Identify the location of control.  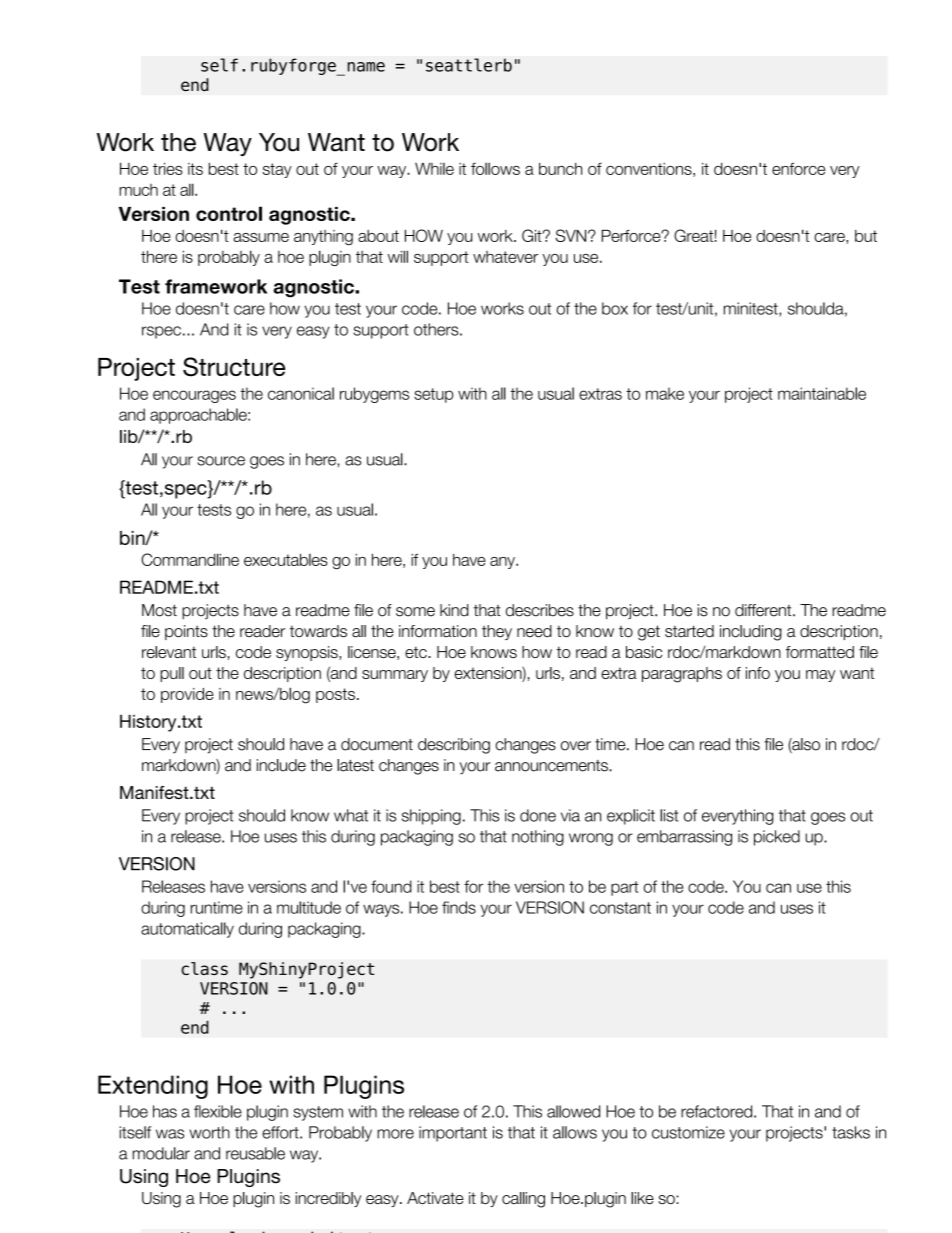
(229, 213).
